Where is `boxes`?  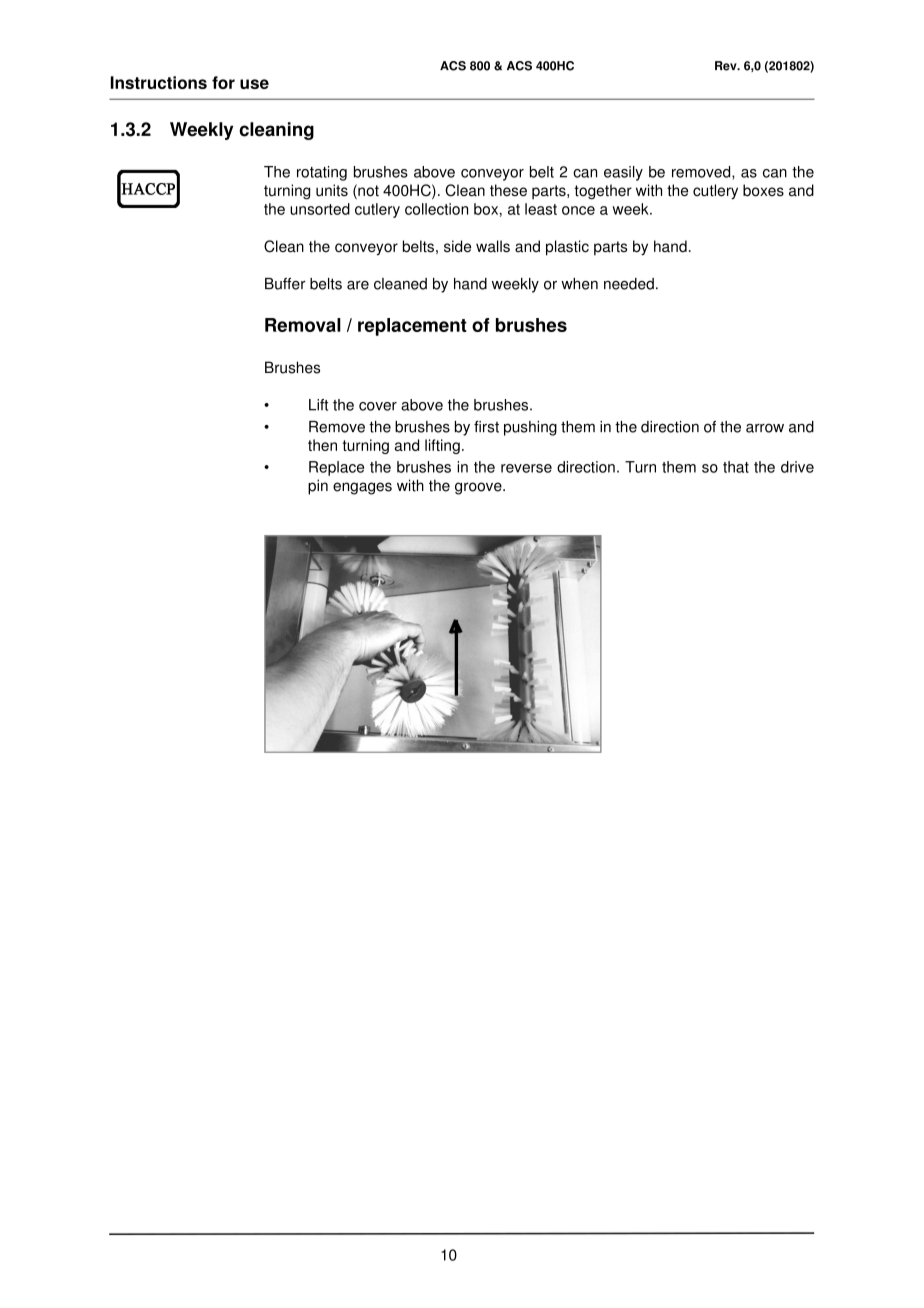
boxes is located at coordinates (763, 190).
